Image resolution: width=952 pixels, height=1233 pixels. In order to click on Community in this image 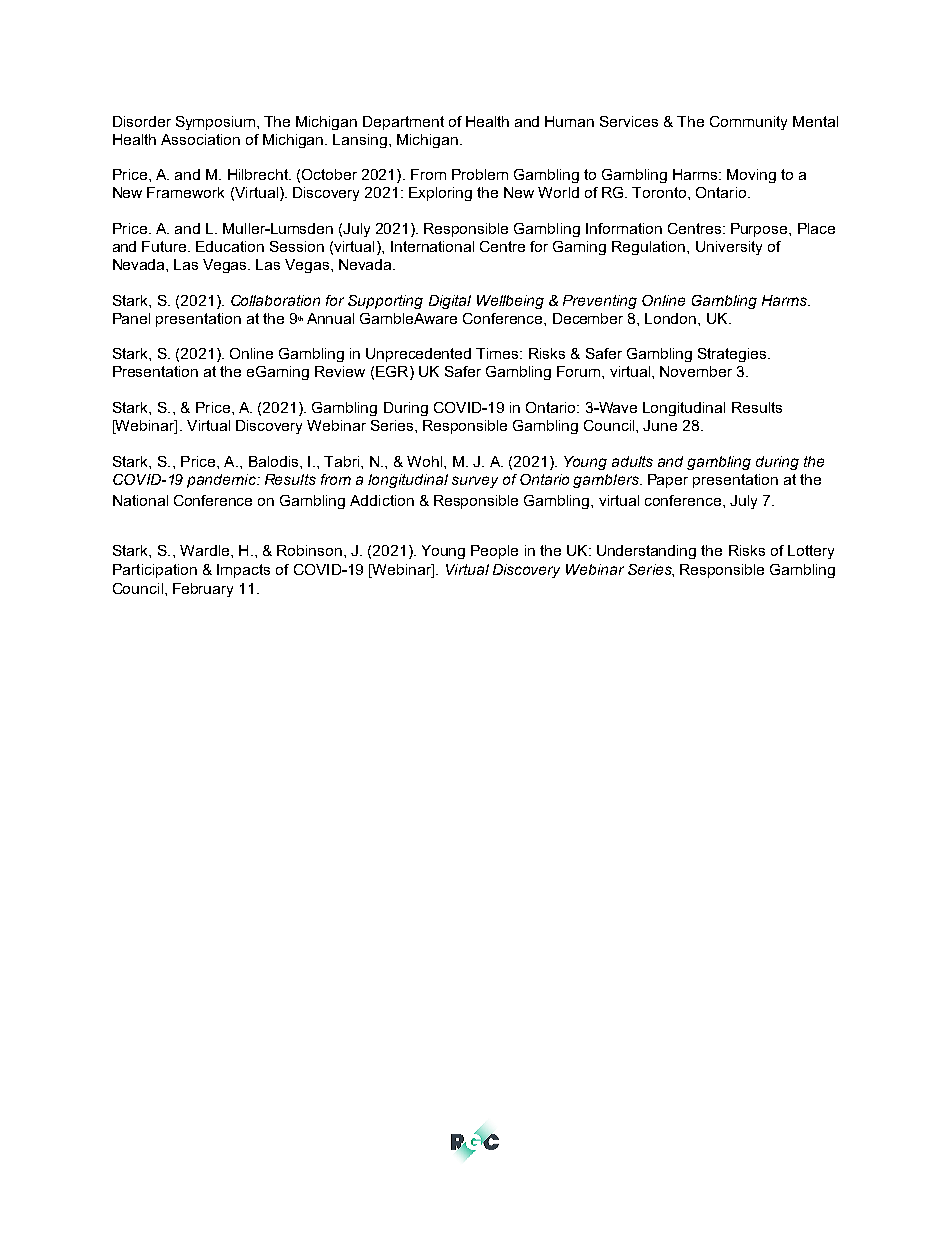, I will do `click(748, 123)`.
